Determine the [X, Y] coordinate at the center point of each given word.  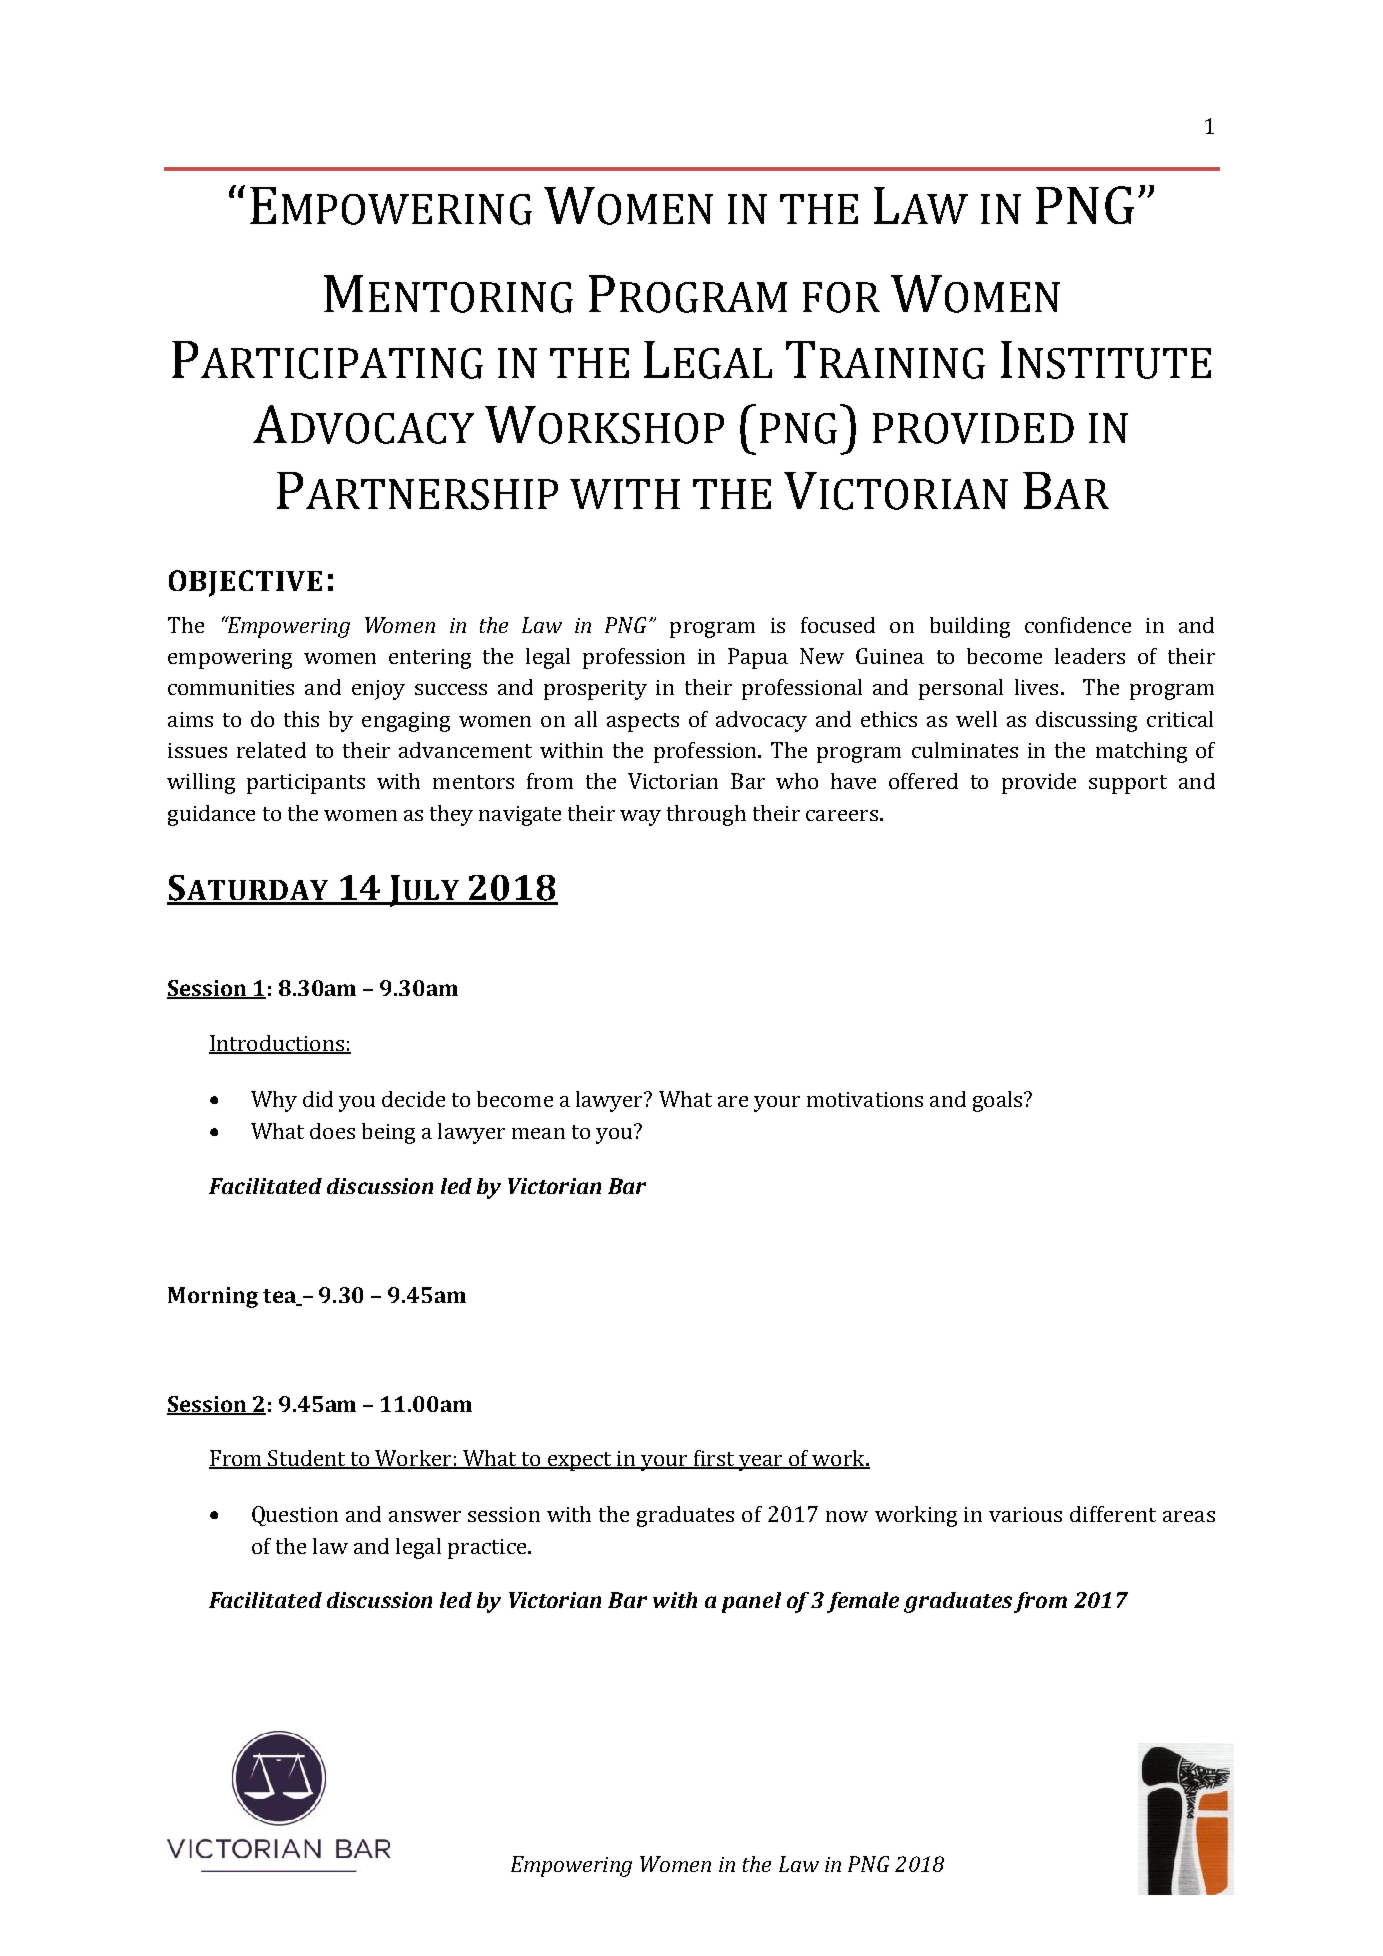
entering [430, 659]
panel [751, 1602]
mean [538, 1133]
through [706, 815]
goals [999, 1101]
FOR [841, 297]
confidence [1078, 625]
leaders [1090, 656]
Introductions [277, 1044]
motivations [865, 1099]
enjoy [378, 690]
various [1025, 1514]
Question [295, 1516]
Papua [758, 658]
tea [280, 1297]
